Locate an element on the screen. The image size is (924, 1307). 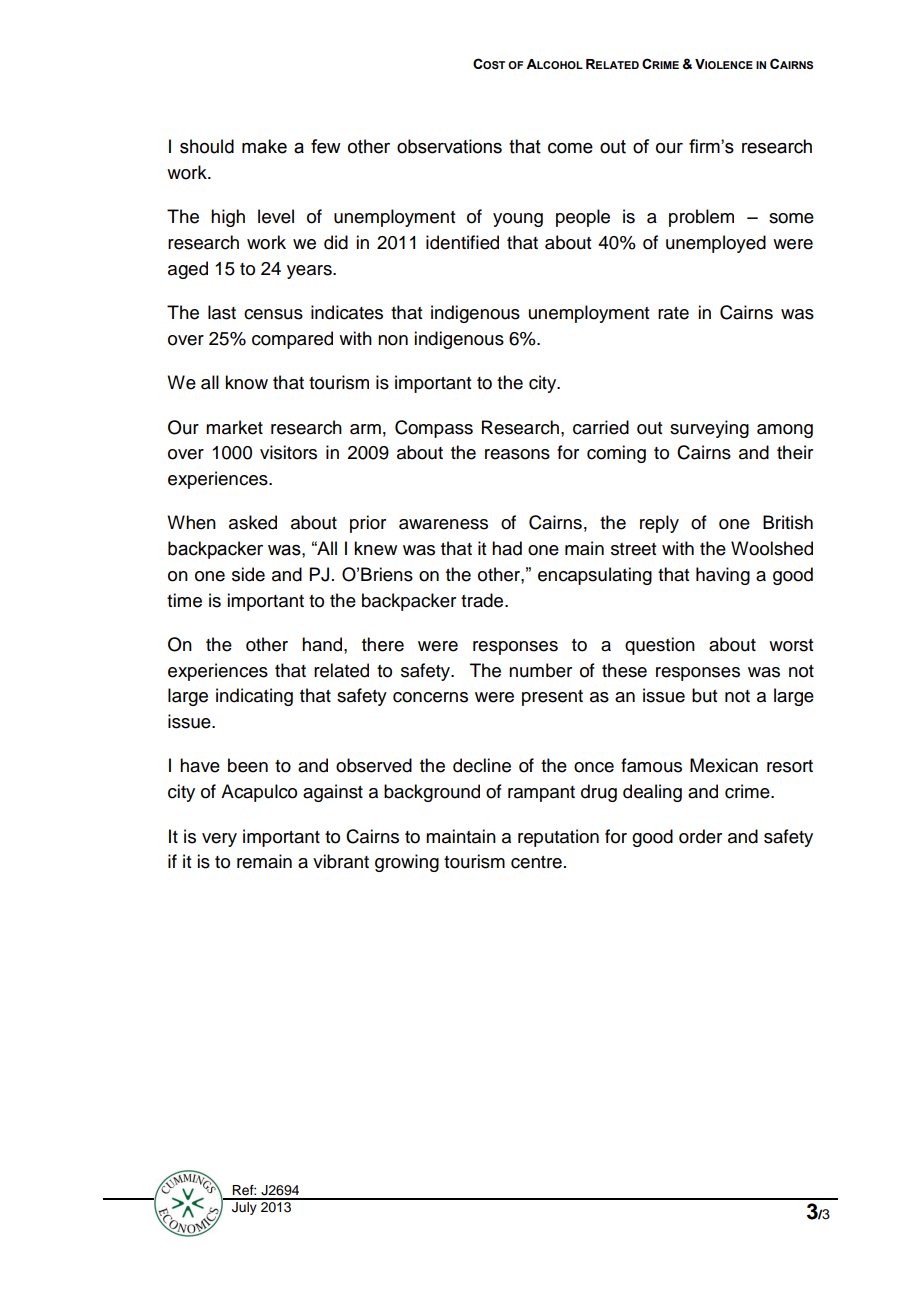
surveying is located at coordinates (709, 429).
